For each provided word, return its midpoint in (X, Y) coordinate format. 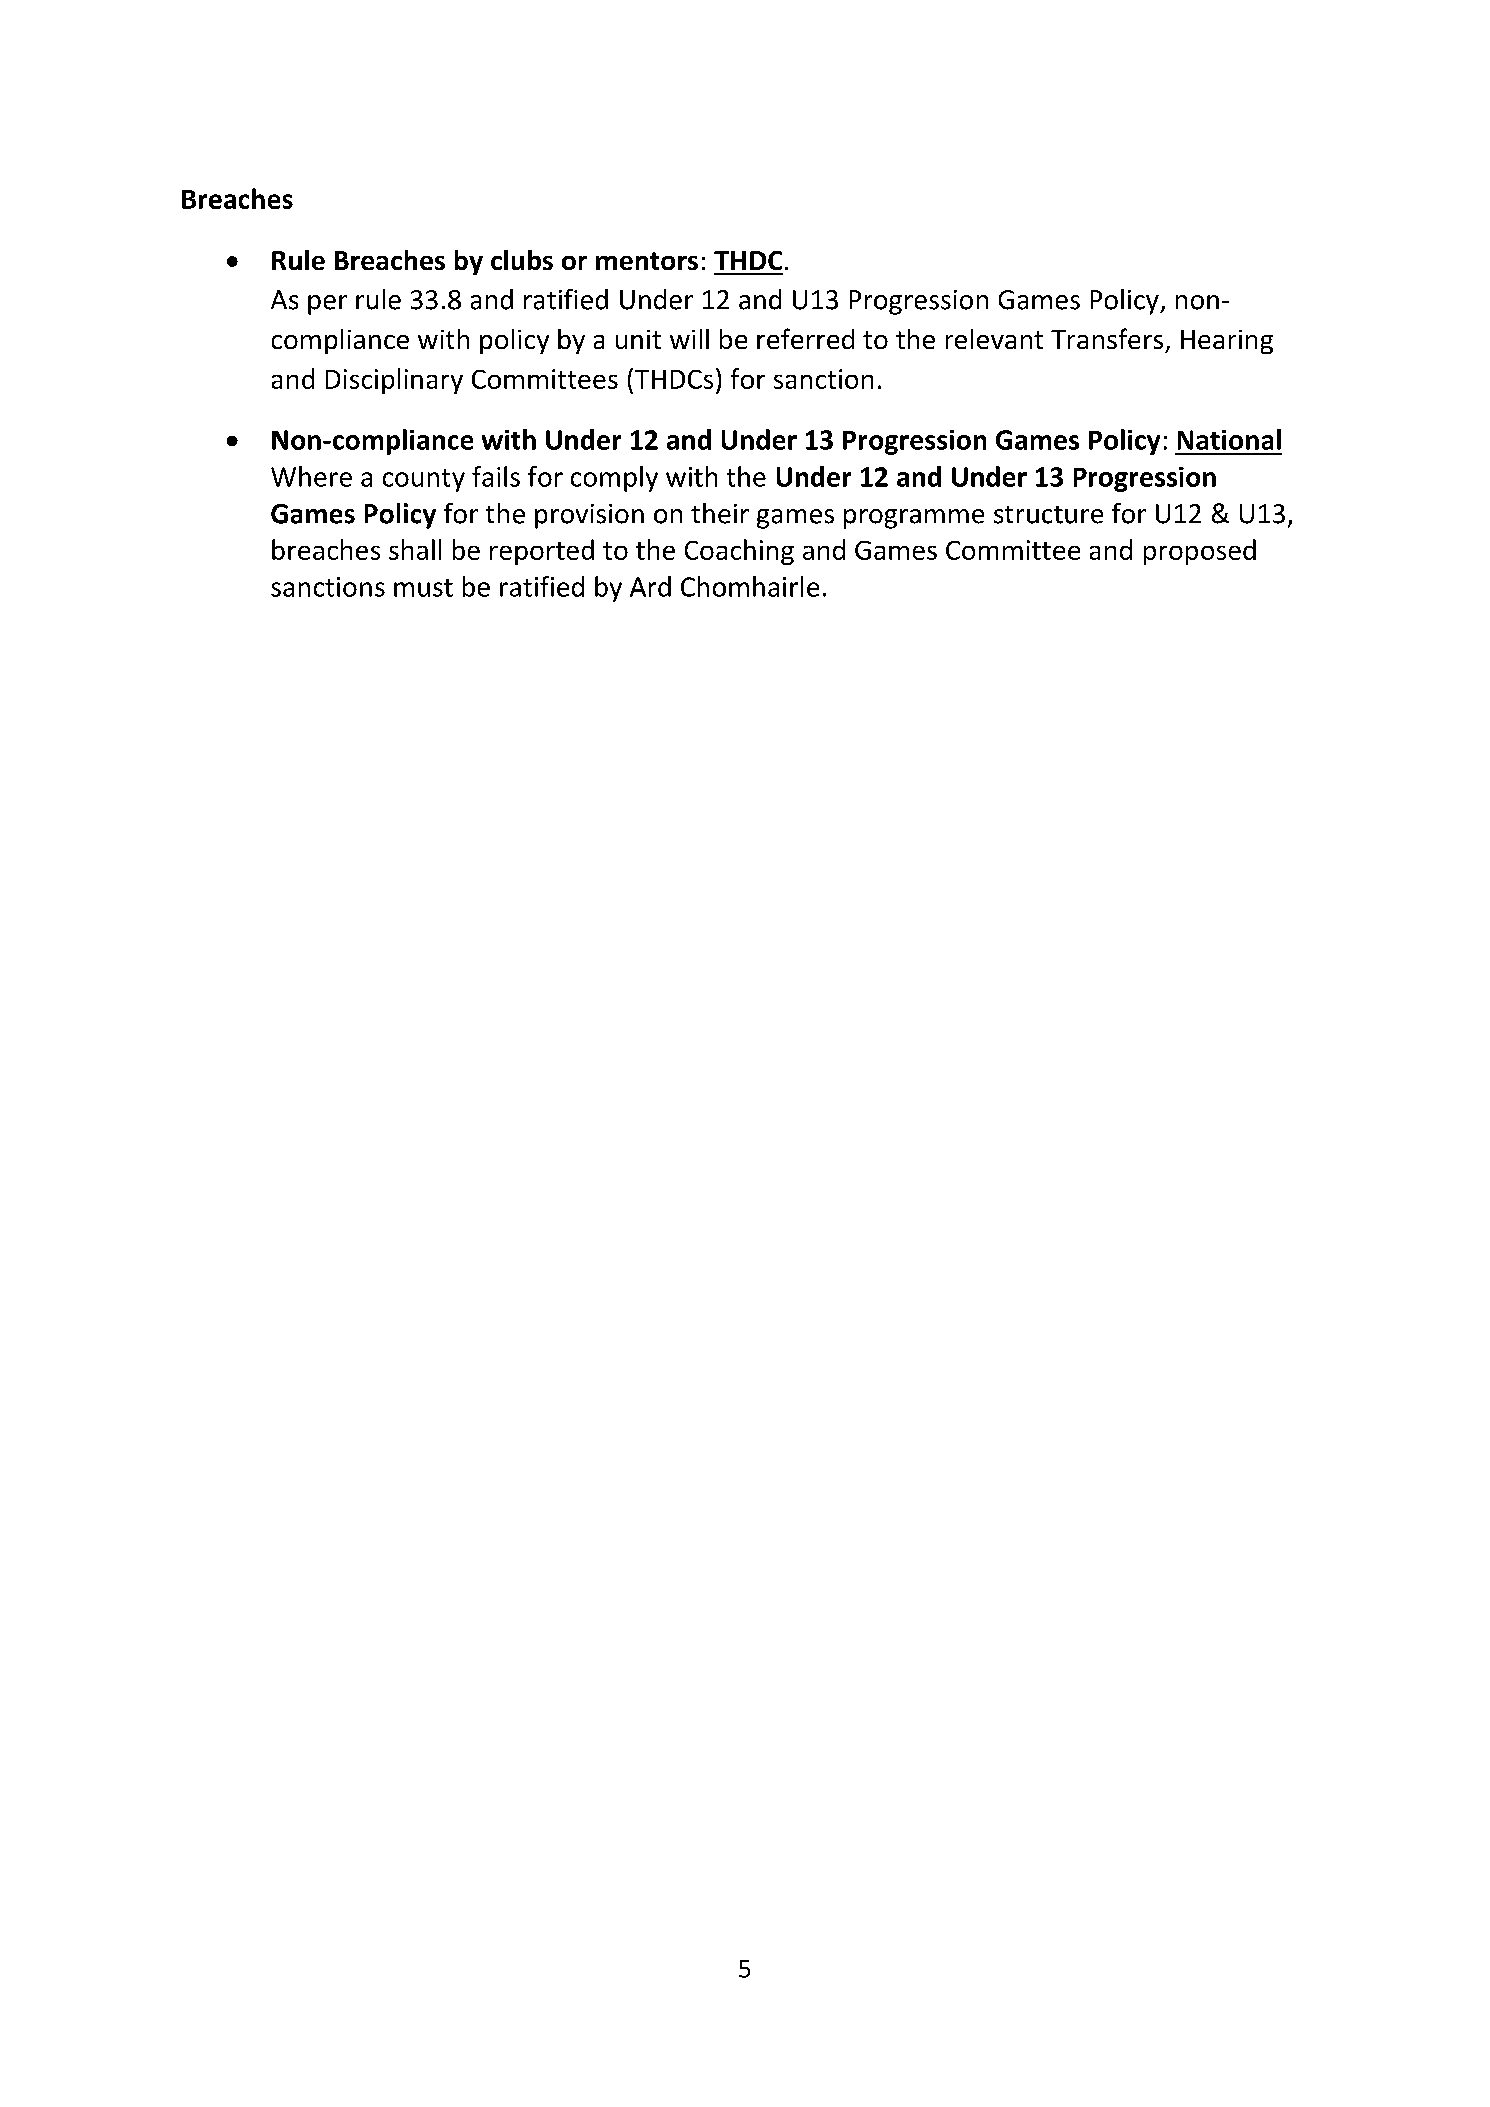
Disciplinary (394, 381)
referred (805, 338)
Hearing (1227, 342)
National (1229, 439)
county (424, 480)
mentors (647, 261)
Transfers (1107, 338)
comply (614, 479)
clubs (522, 260)
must (423, 588)
